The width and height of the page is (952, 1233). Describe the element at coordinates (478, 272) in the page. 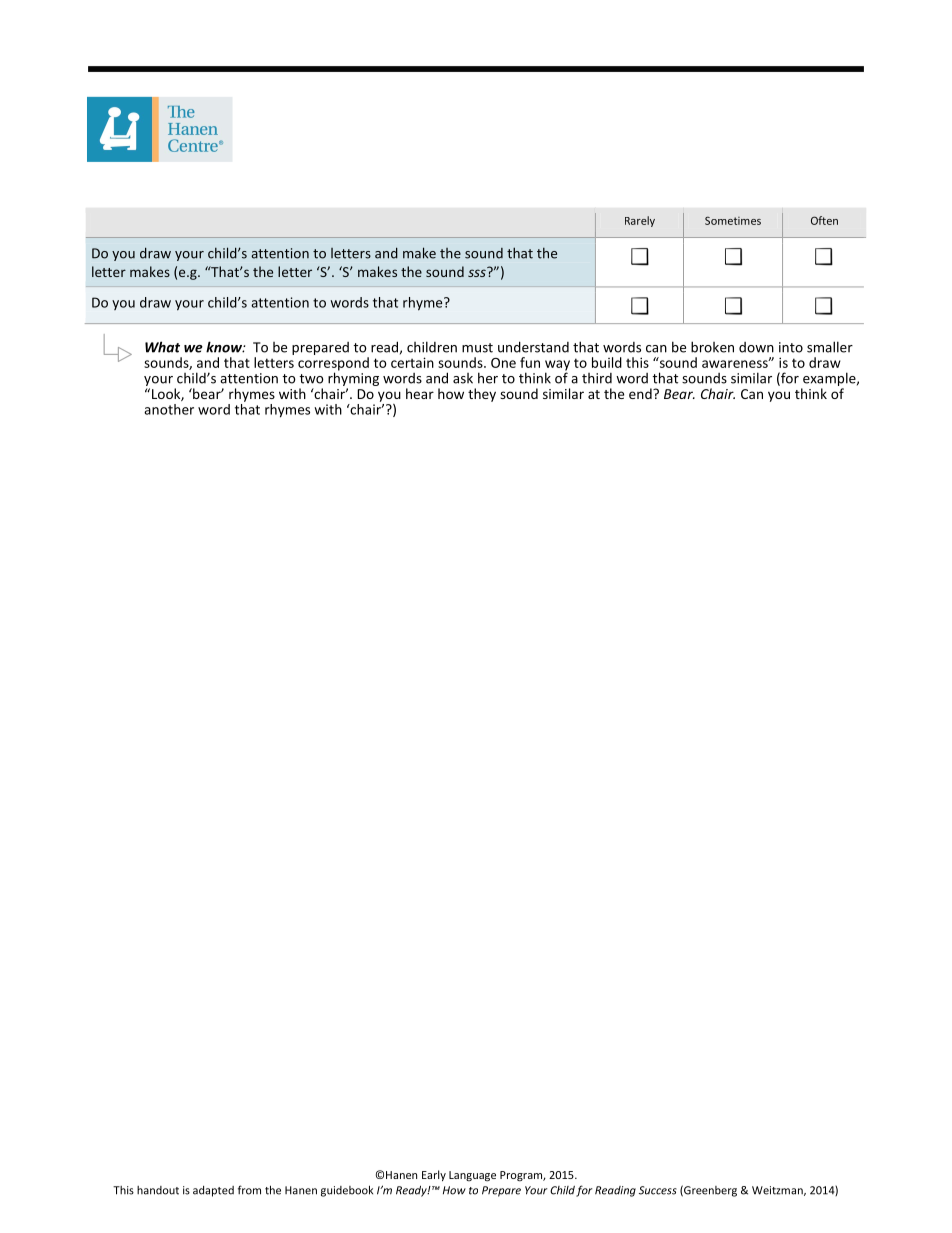

I see `sss` at that location.
